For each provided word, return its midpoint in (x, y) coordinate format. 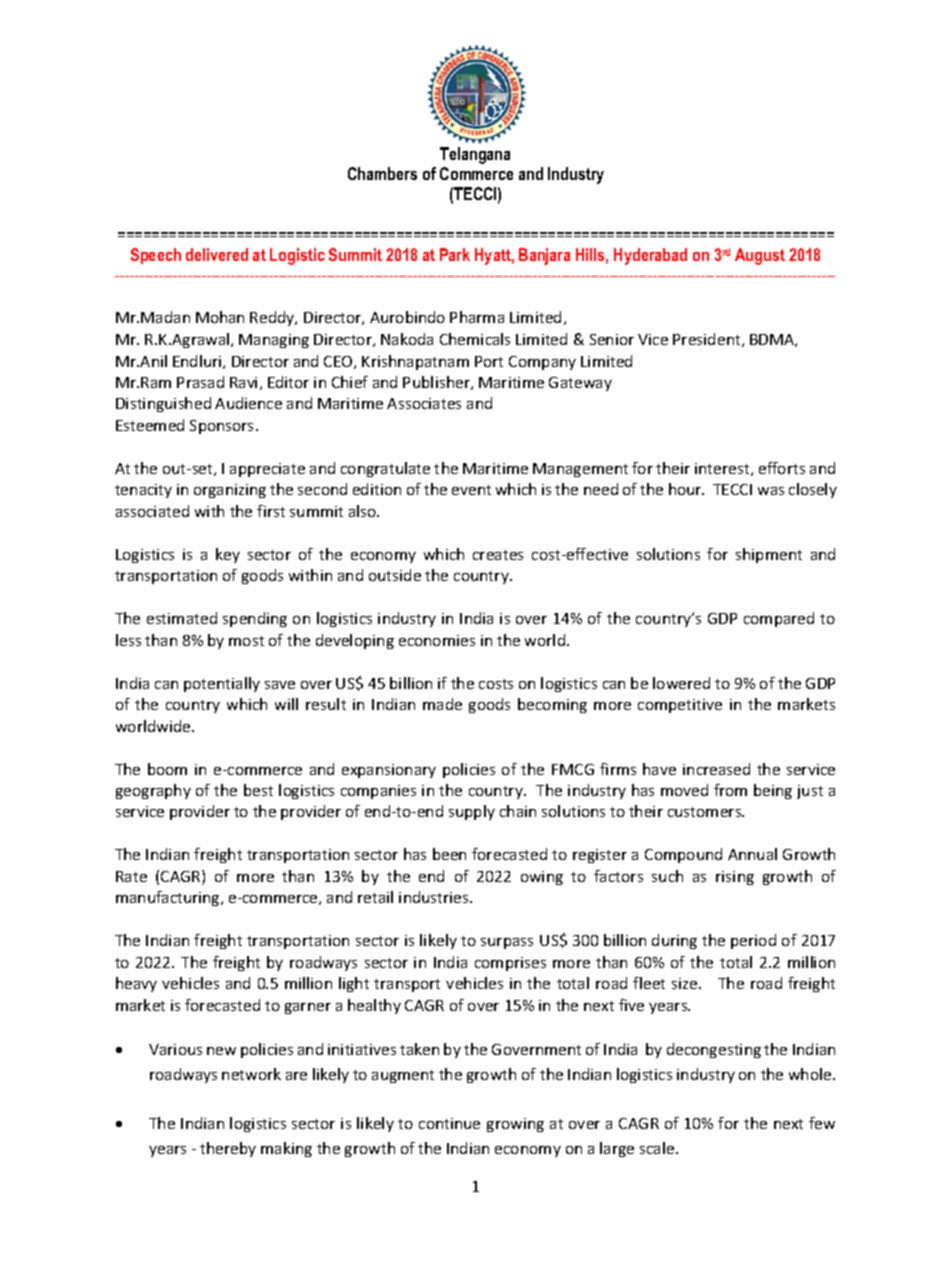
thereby (228, 1149)
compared (779, 619)
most (246, 641)
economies (437, 640)
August (760, 256)
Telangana (475, 155)
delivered (217, 254)
